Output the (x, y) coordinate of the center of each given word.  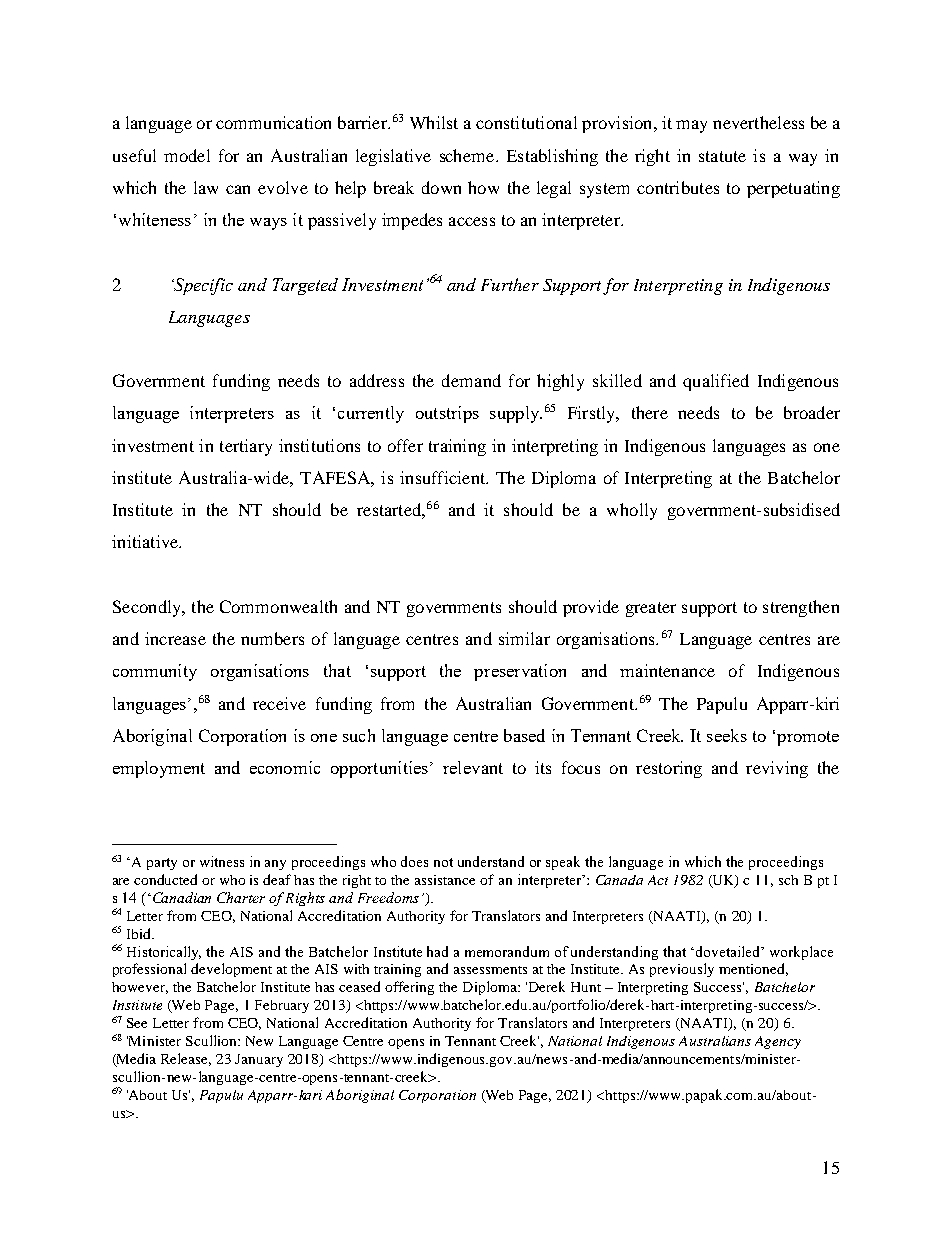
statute (722, 156)
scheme (468, 155)
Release (186, 1059)
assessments (490, 970)
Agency (778, 1042)
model (187, 155)
